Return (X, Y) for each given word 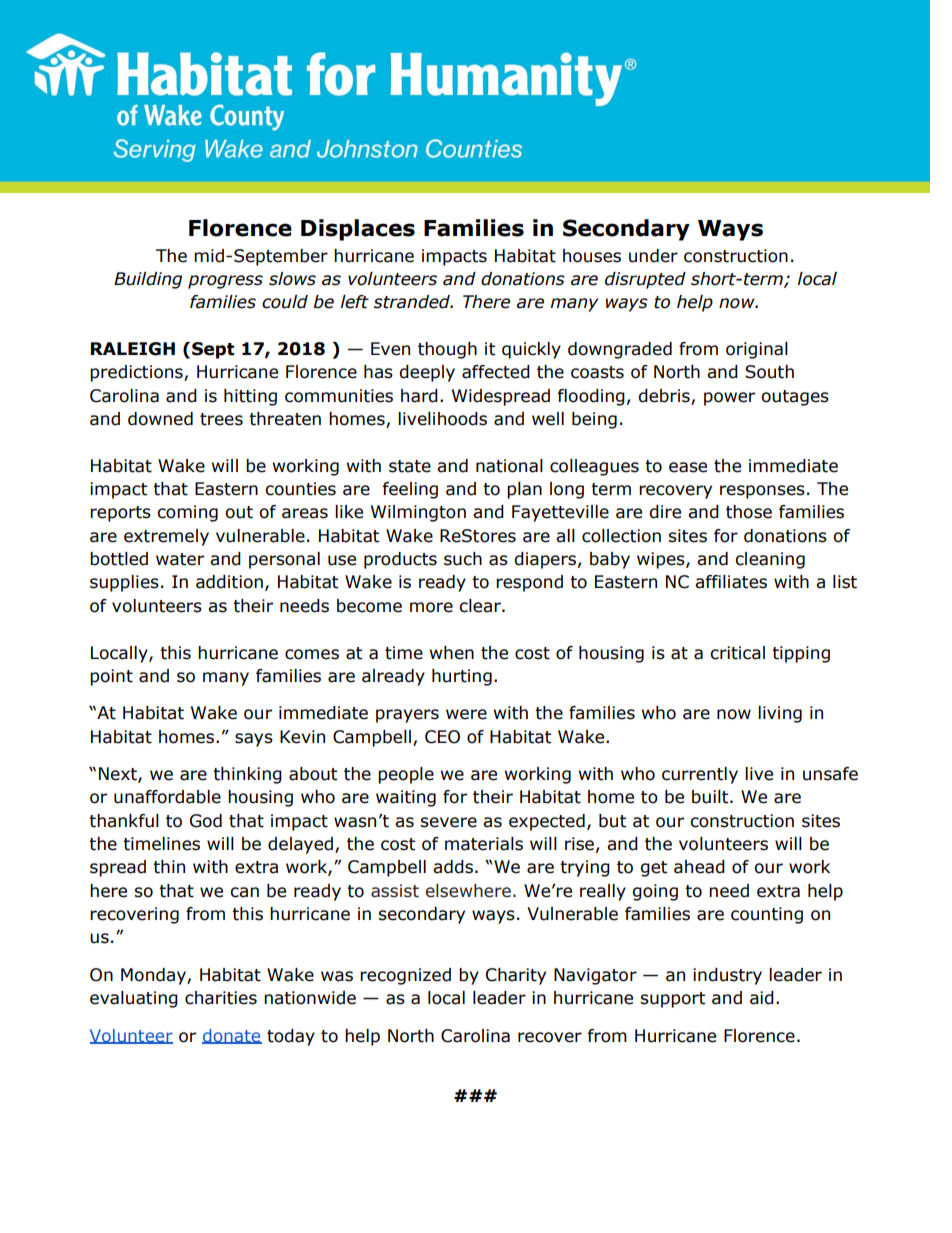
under (653, 256)
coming (187, 513)
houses (592, 256)
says (254, 740)
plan (524, 490)
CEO (442, 737)
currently (700, 775)
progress (225, 282)
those (749, 512)
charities (221, 998)
